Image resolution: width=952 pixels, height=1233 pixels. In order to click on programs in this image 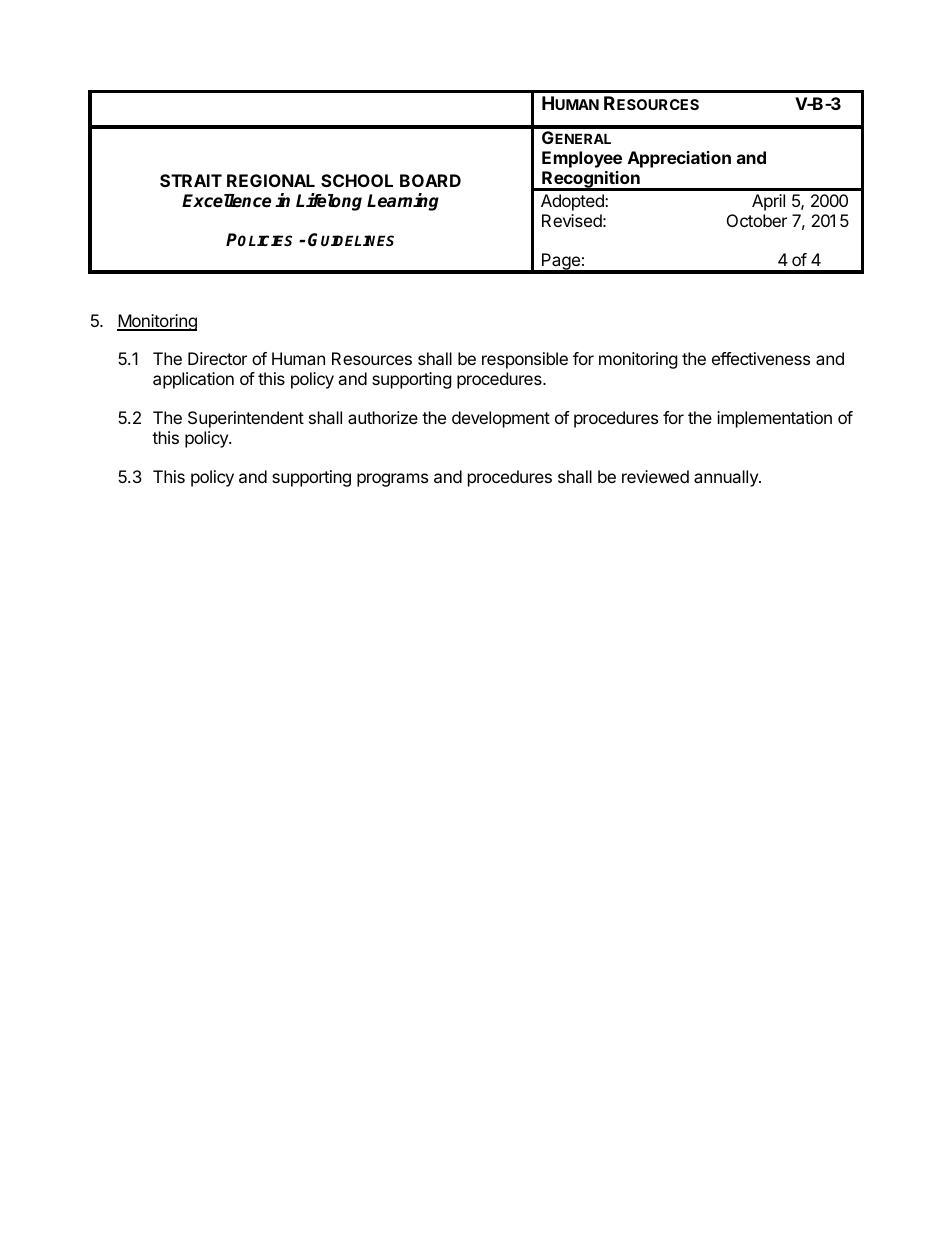, I will do `click(392, 480)`.
